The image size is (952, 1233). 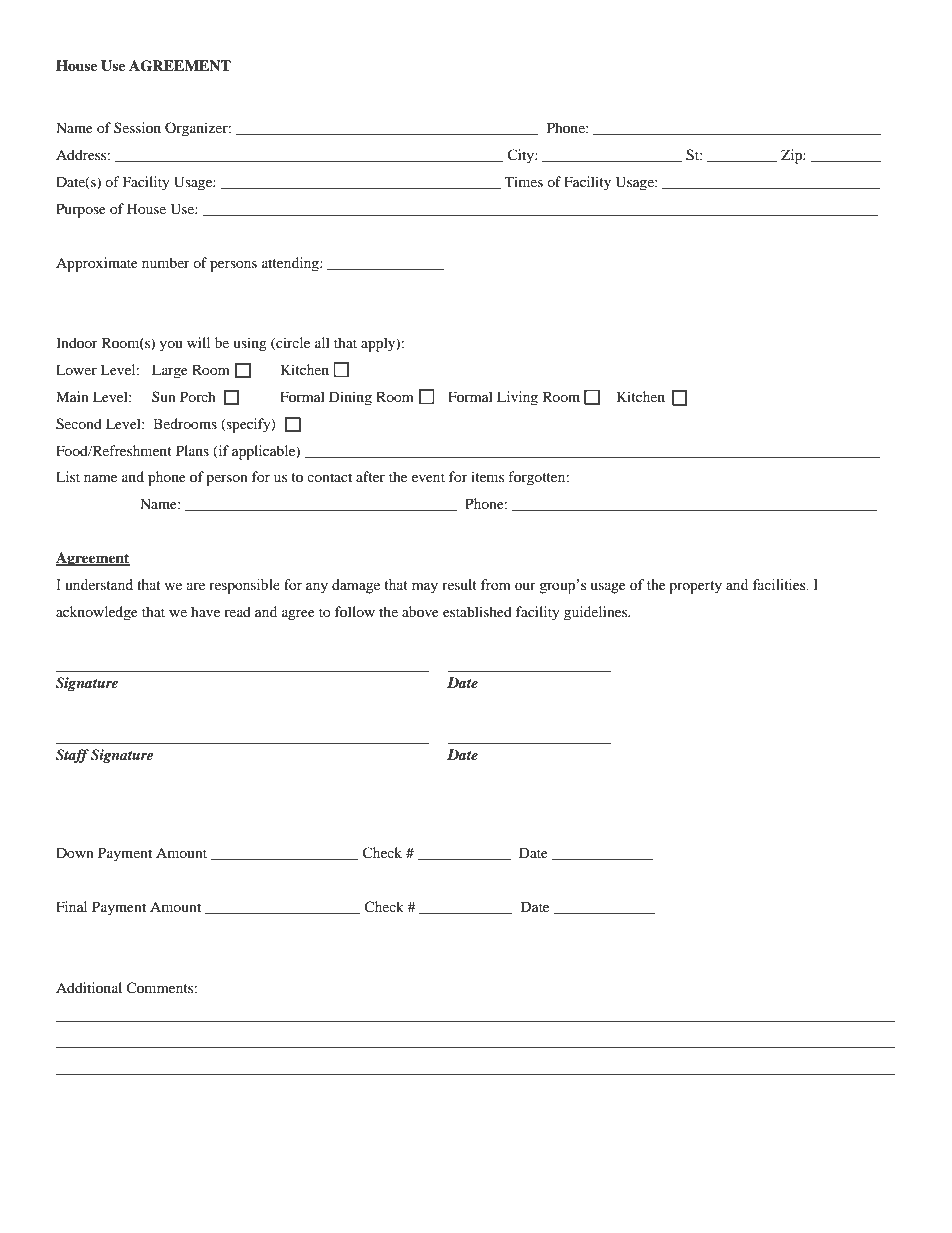 I want to click on Staff, so click(x=72, y=756).
